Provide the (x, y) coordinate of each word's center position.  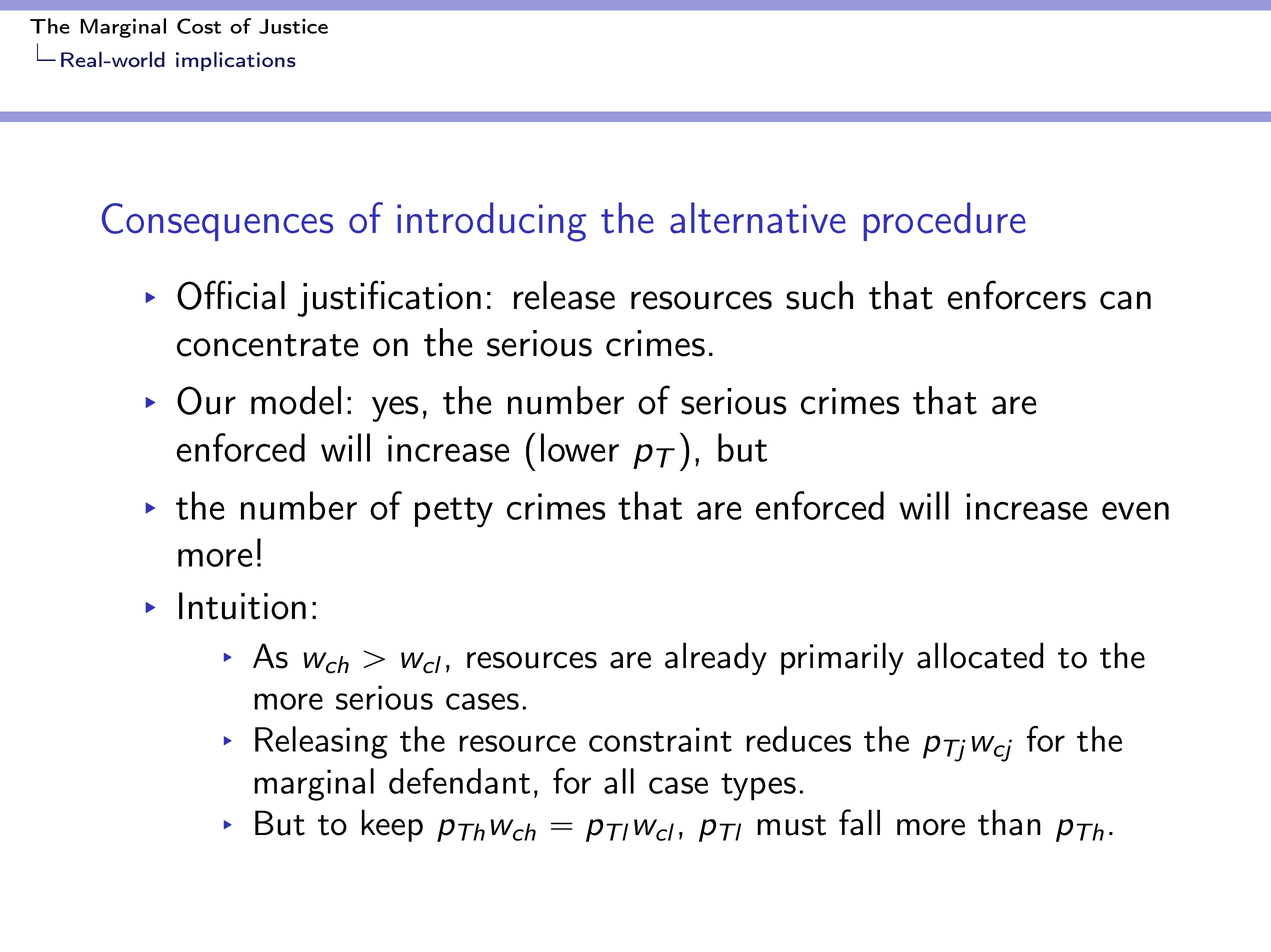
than (1009, 822)
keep (392, 825)
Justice (293, 26)
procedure (944, 221)
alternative (758, 218)
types (758, 787)
